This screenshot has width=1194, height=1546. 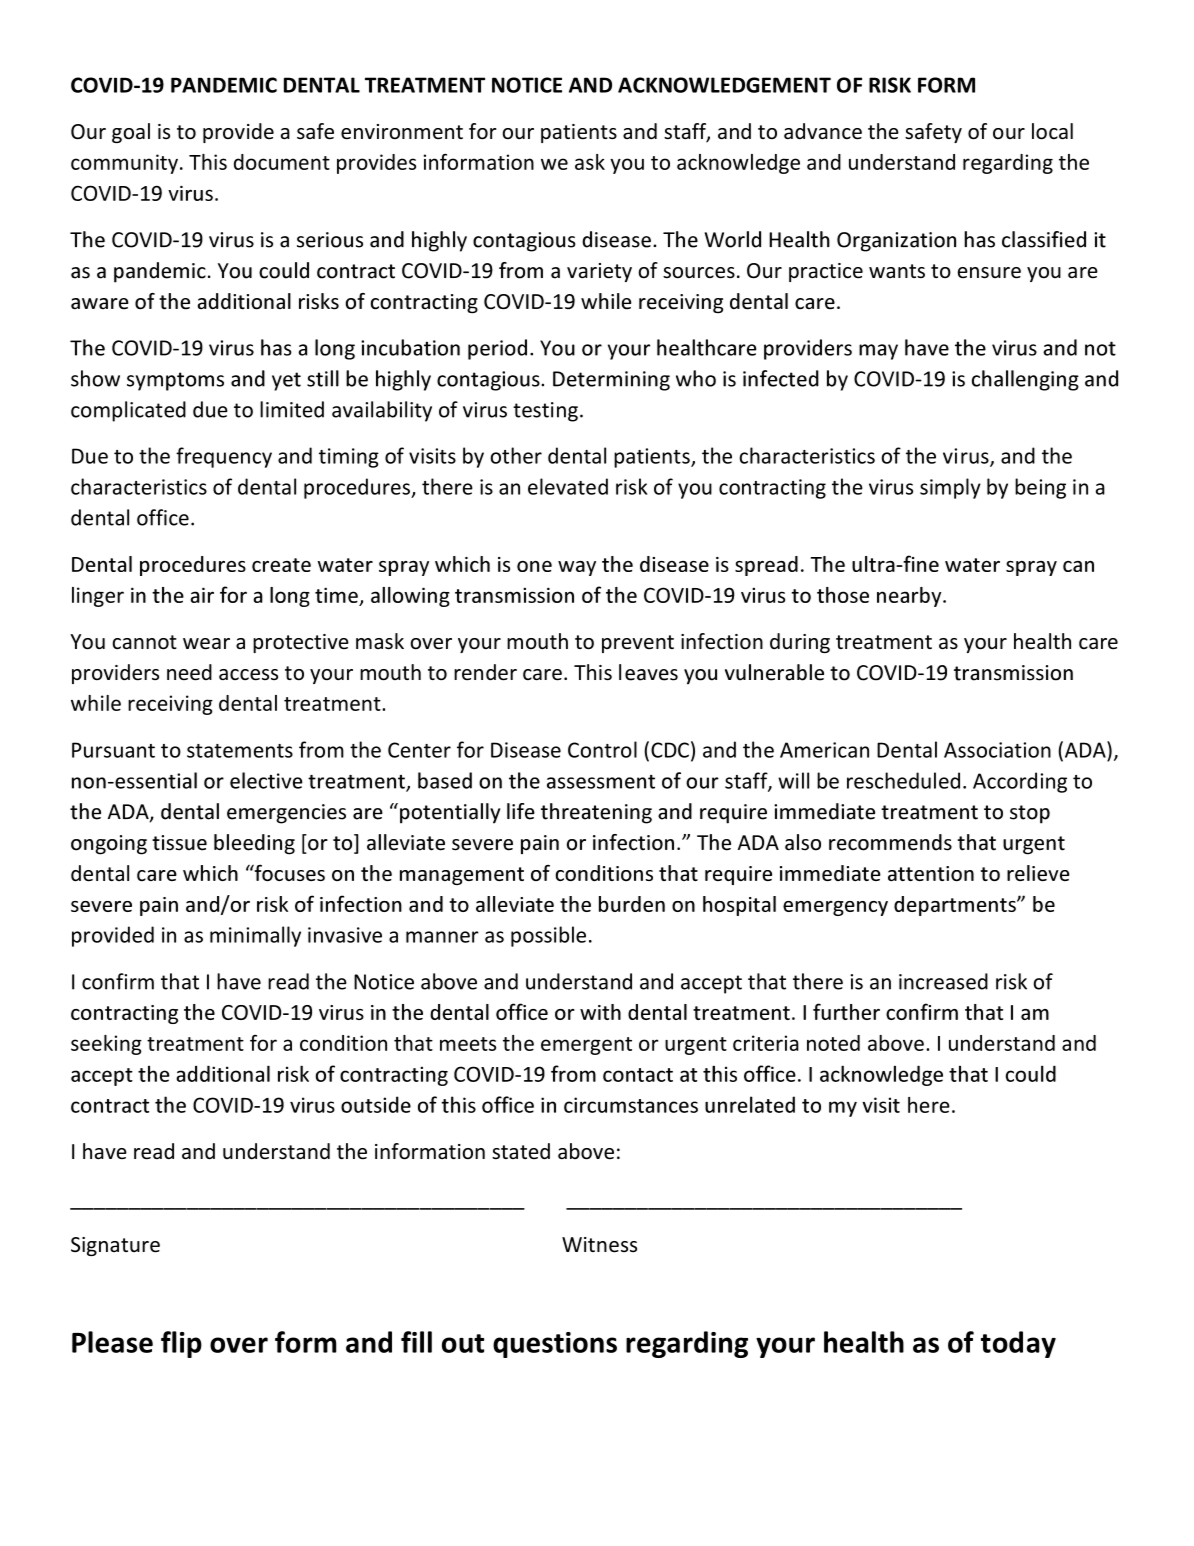 What do you see at coordinates (106, 1045) in the screenshot?
I see `seeking` at bounding box center [106, 1045].
